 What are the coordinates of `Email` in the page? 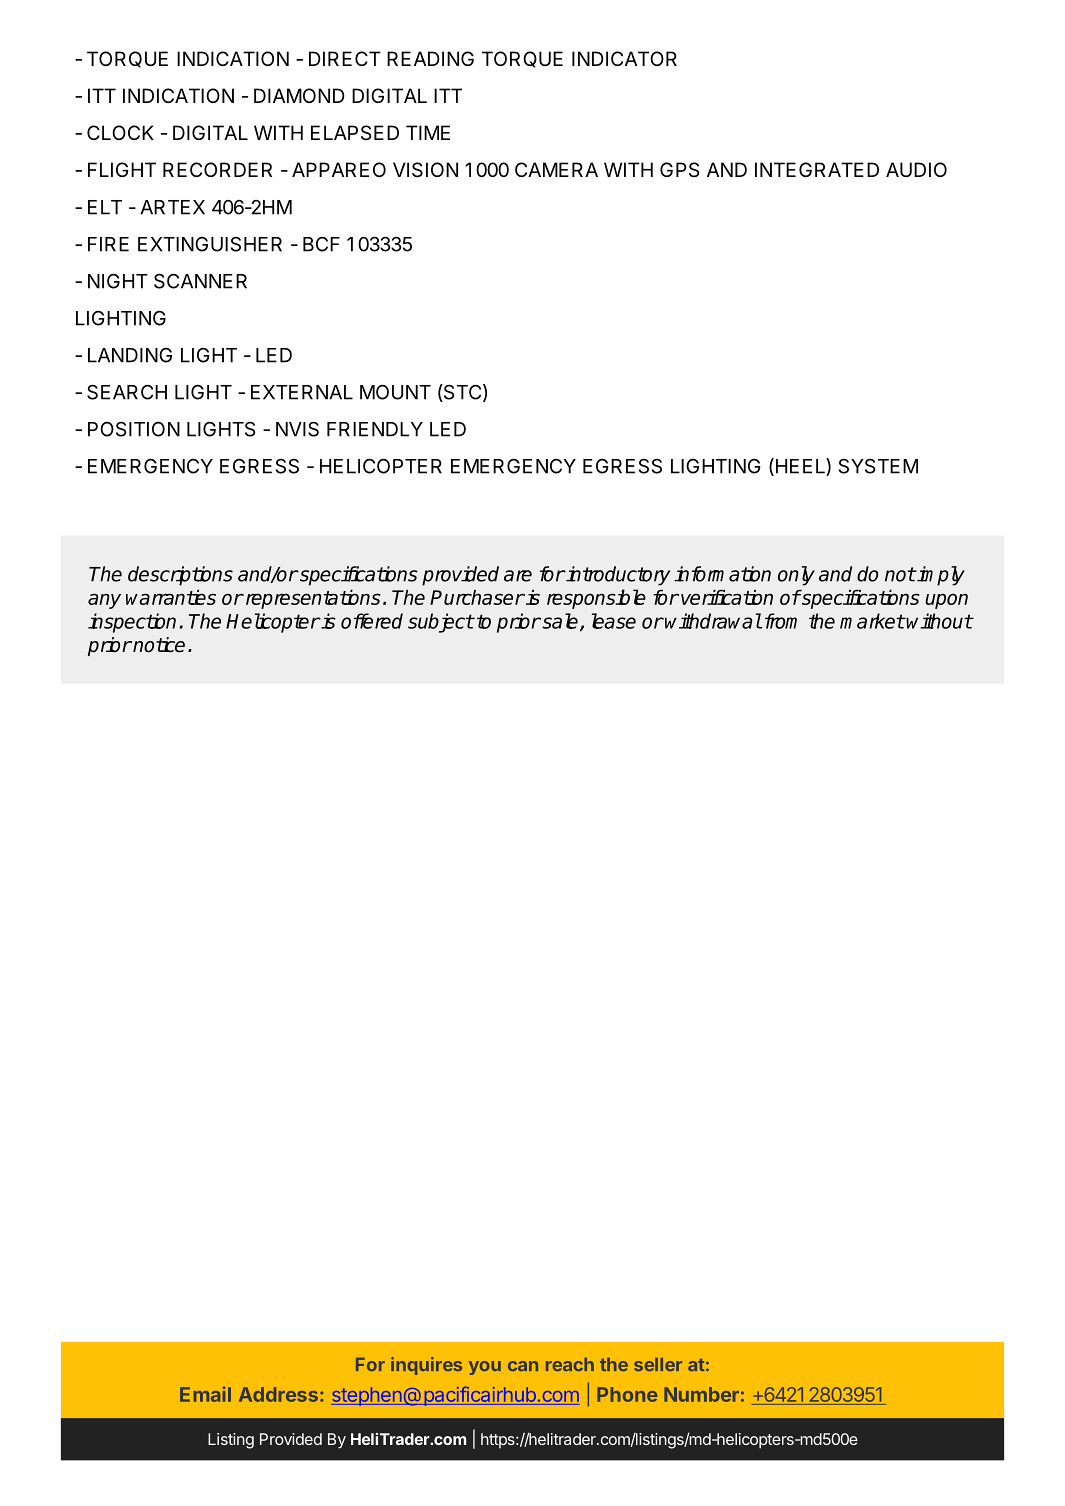 It's located at (205, 1394).
